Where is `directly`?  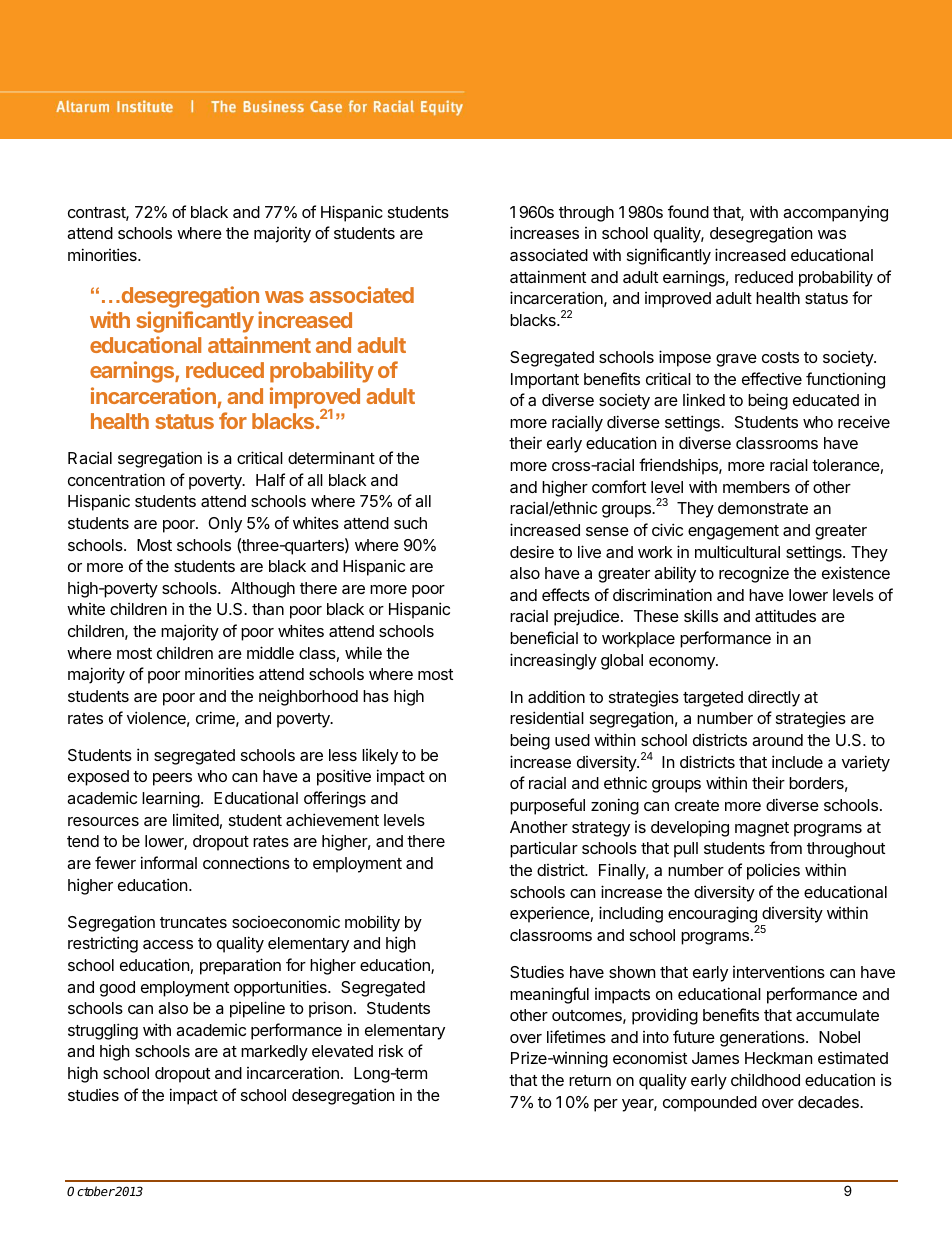 directly is located at coordinates (774, 698).
